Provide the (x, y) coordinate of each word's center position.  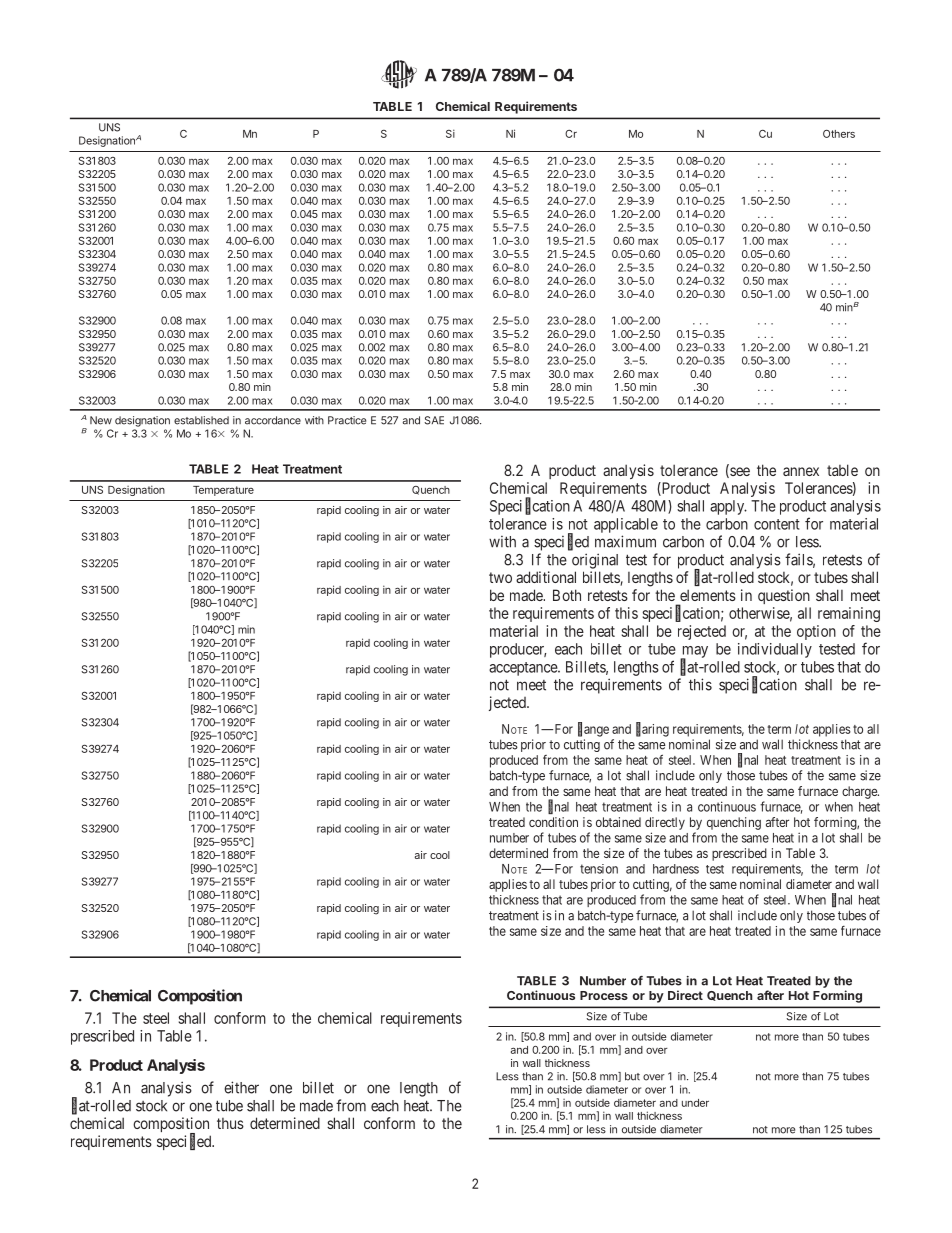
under (695, 1103)
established (201, 420)
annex (801, 471)
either (241, 1087)
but (632, 1076)
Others (839, 134)
